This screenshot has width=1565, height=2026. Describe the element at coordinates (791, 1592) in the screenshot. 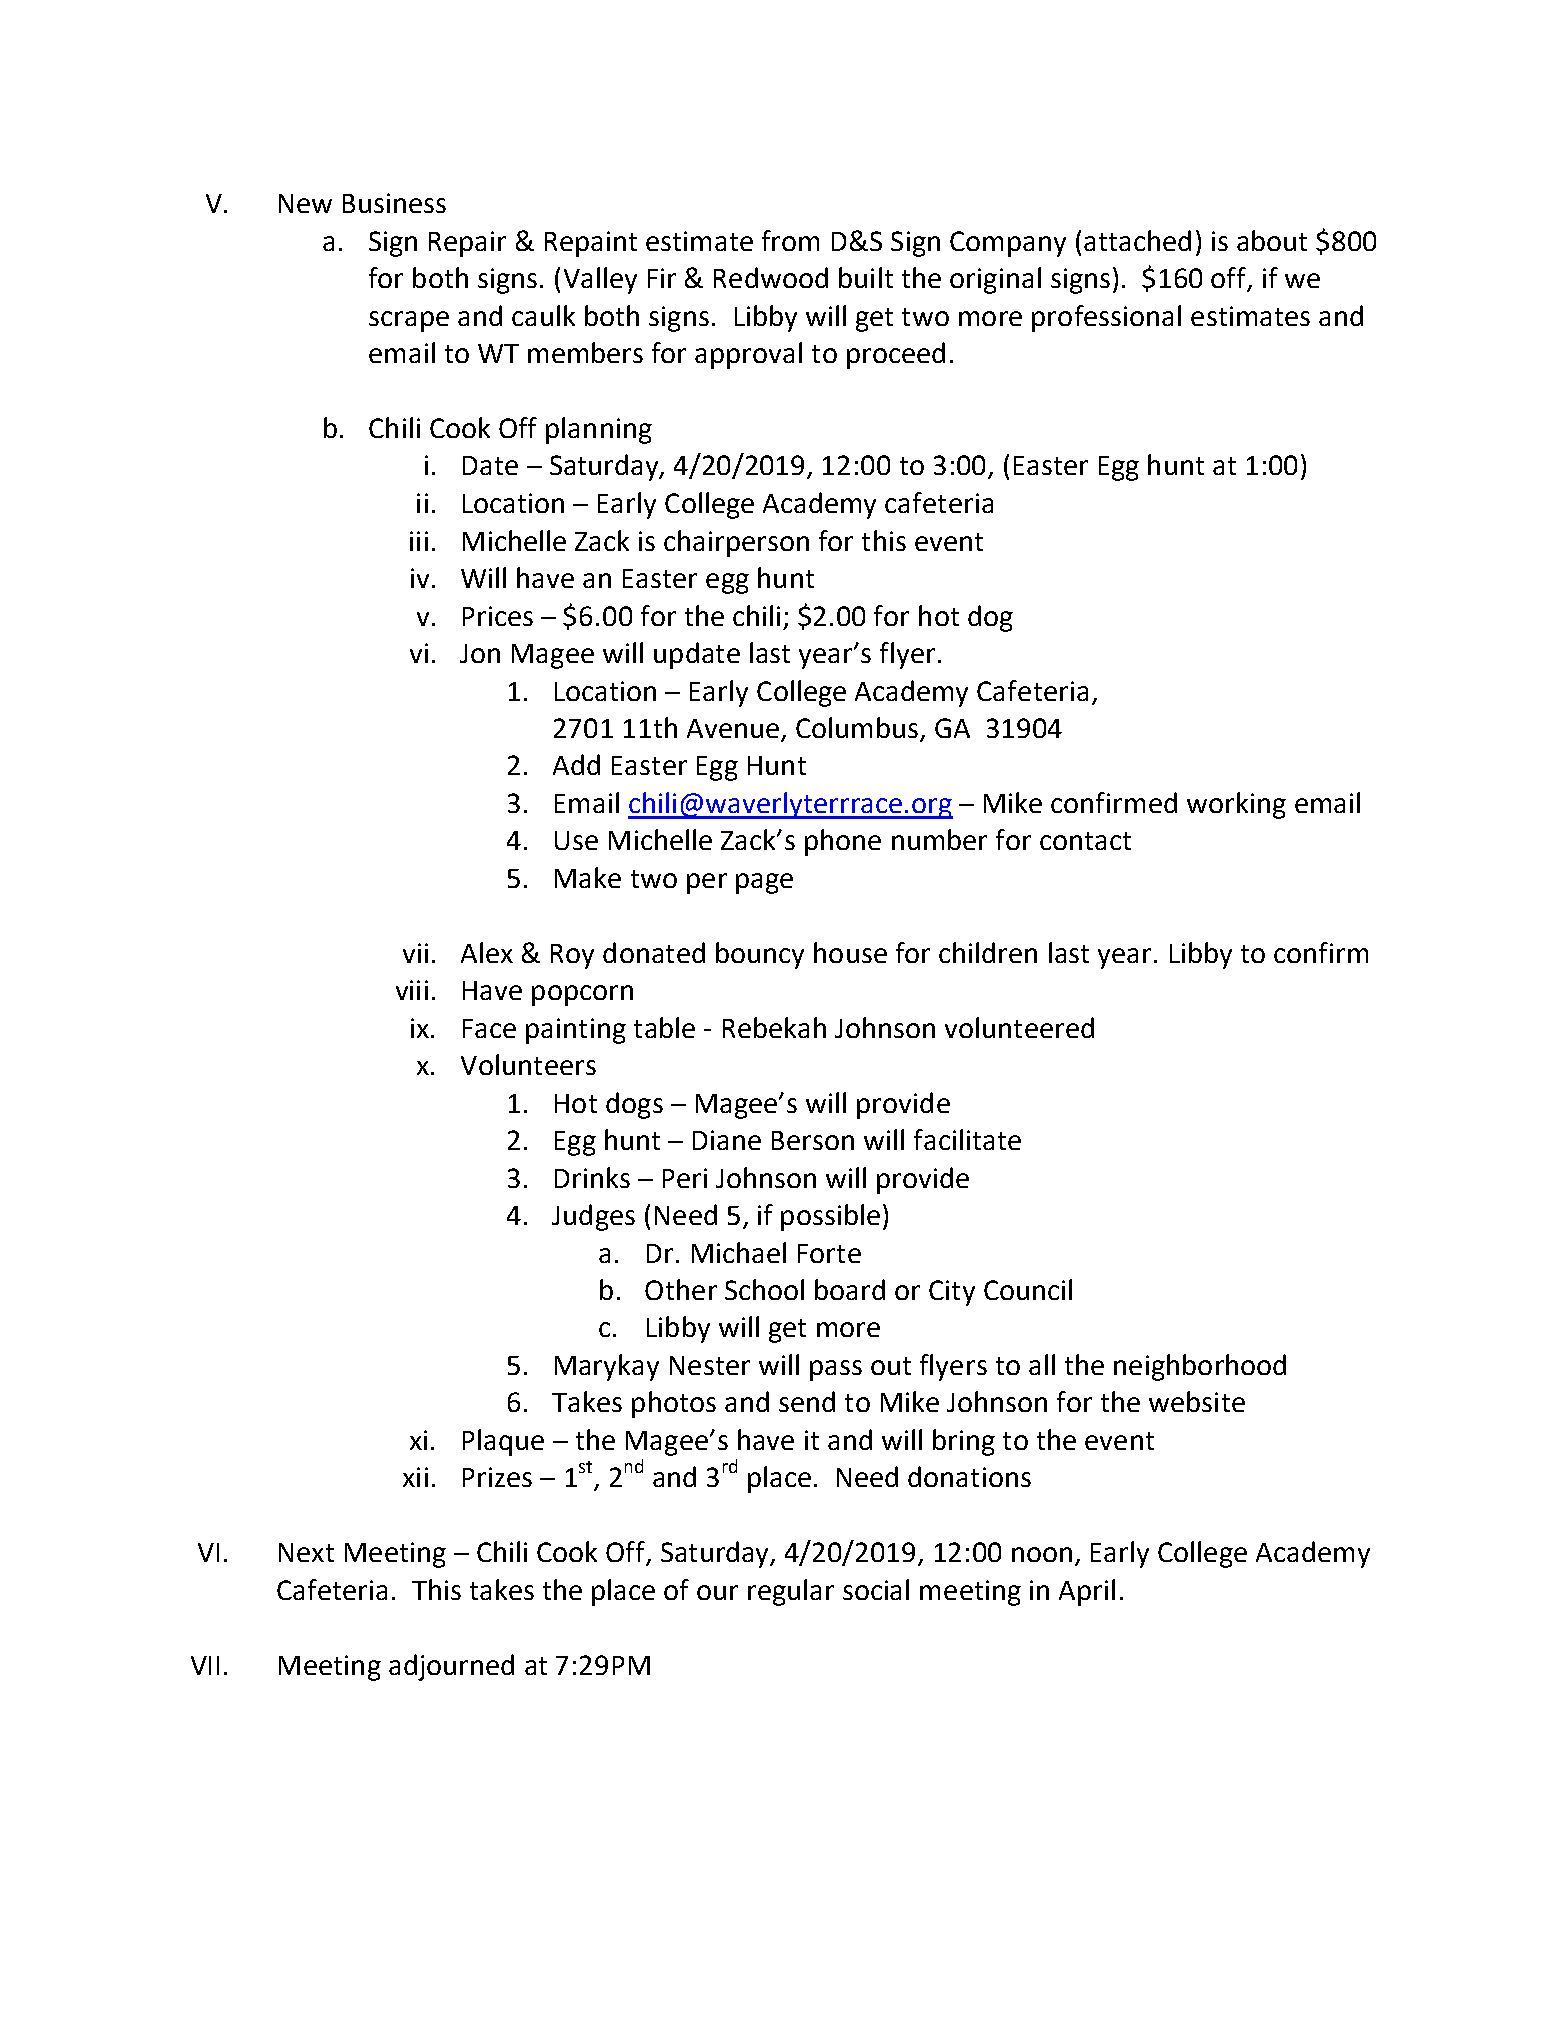

I see `regular` at that location.
